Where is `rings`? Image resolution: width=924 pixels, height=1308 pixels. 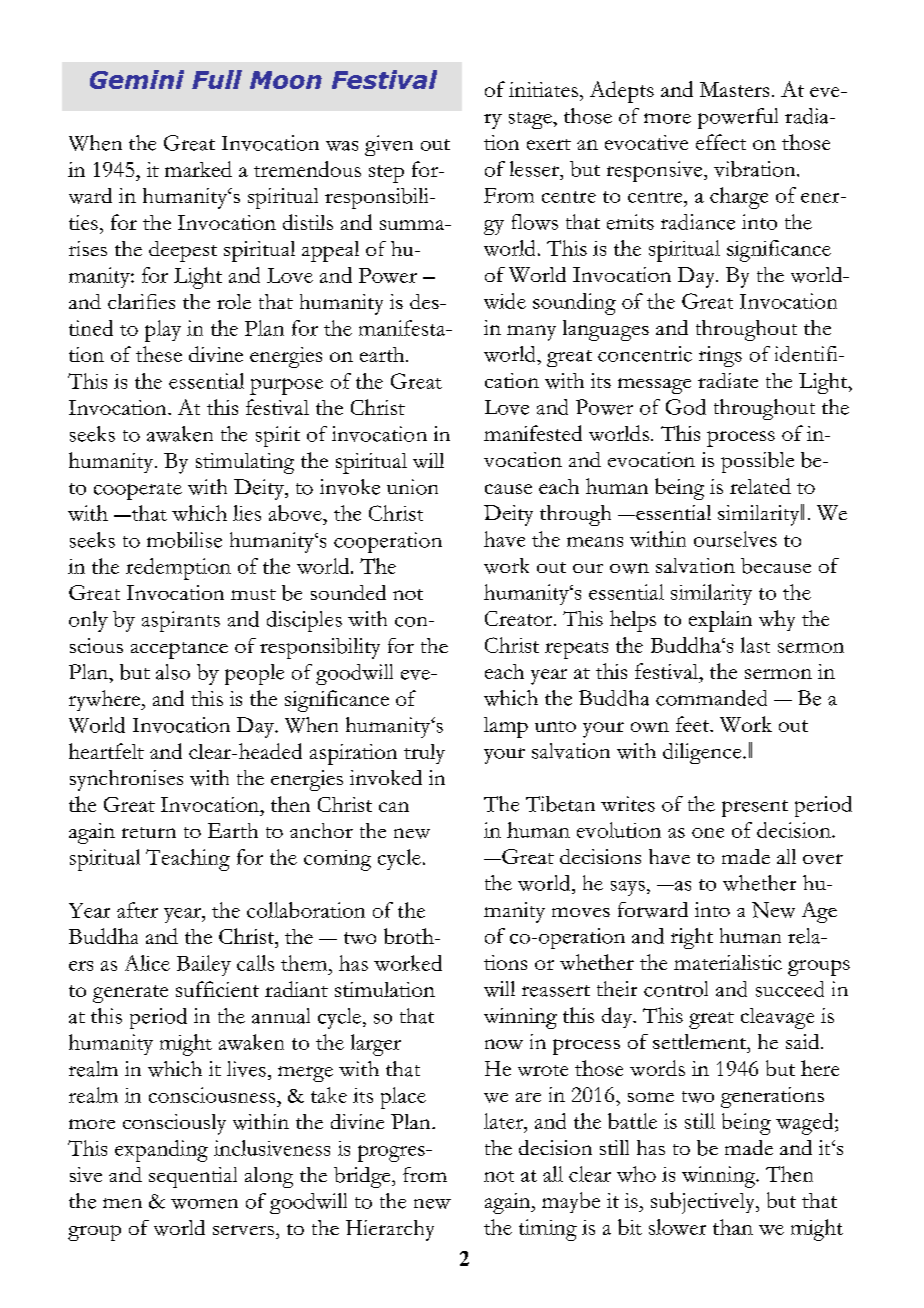
rings is located at coordinates (720, 356).
